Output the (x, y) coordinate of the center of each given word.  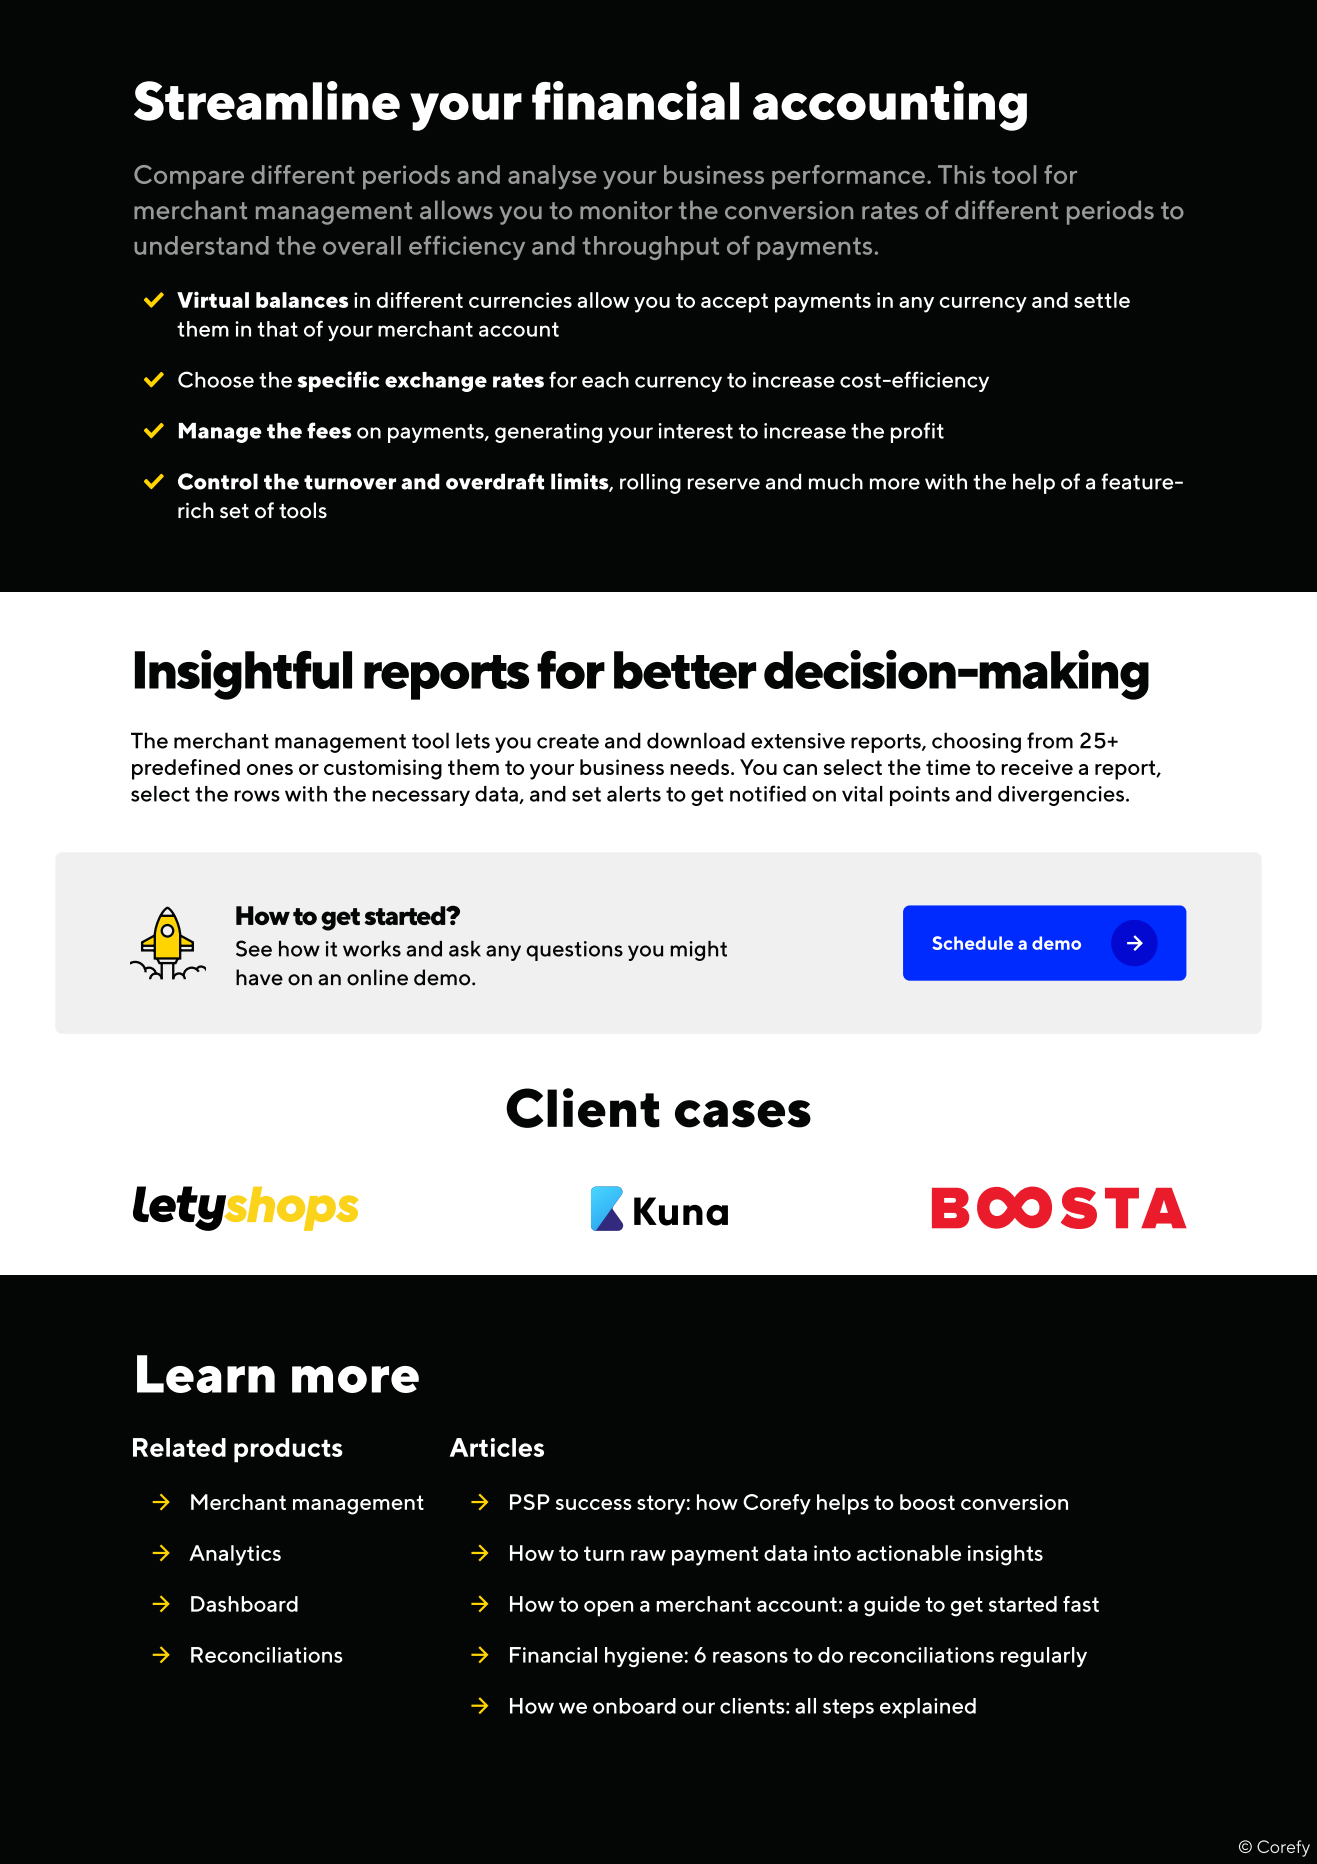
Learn (206, 1374)
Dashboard (244, 1604)
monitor (626, 210)
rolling (650, 483)
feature (1138, 481)
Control (218, 481)
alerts (634, 794)
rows (257, 796)
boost (927, 1502)
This (961, 174)
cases (743, 1114)
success (594, 1504)
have (259, 977)
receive (1037, 767)
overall (362, 245)
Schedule (972, 943)
